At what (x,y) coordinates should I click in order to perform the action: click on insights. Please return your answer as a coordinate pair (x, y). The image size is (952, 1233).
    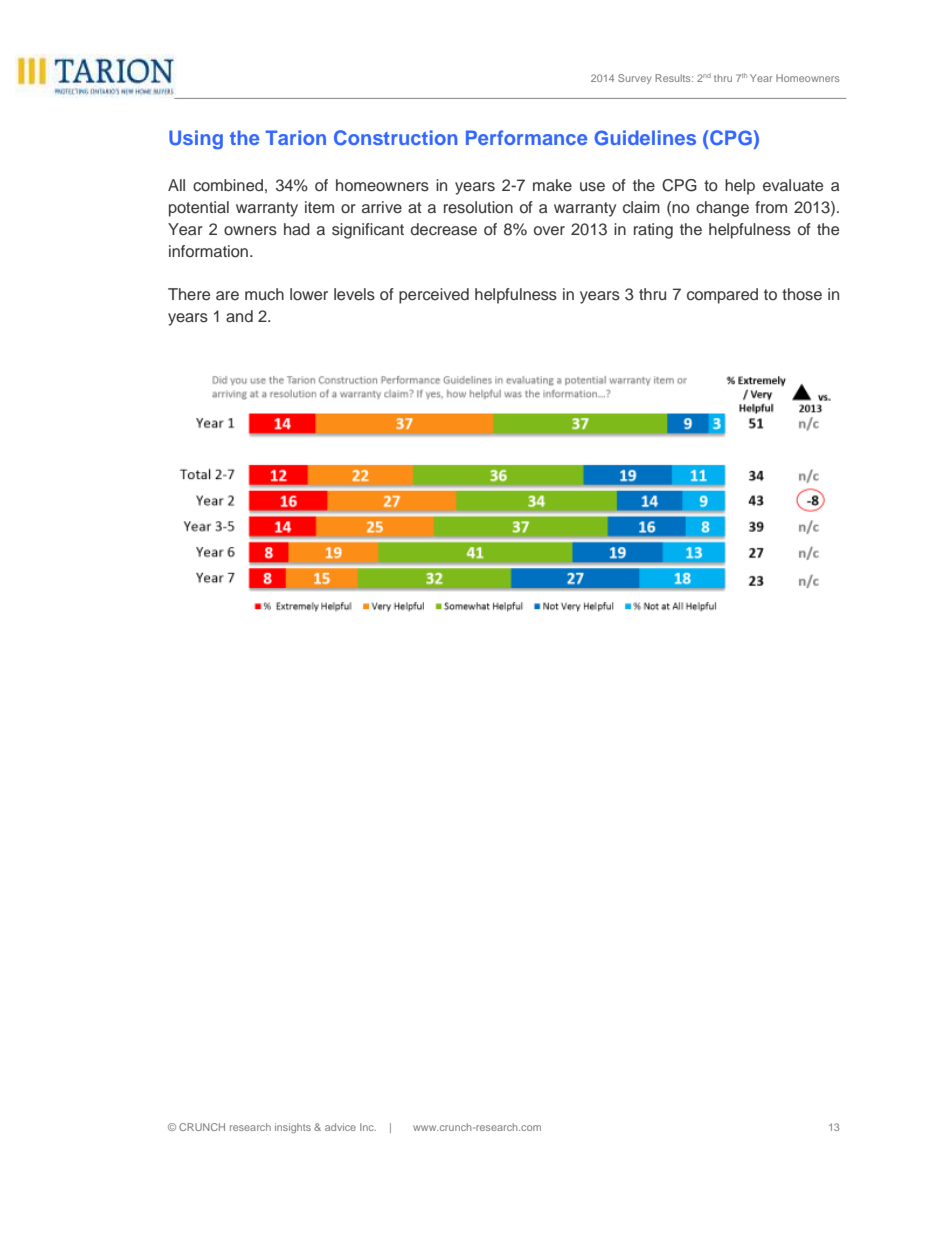
    Looking at the image, I should click on (293, 1128).
